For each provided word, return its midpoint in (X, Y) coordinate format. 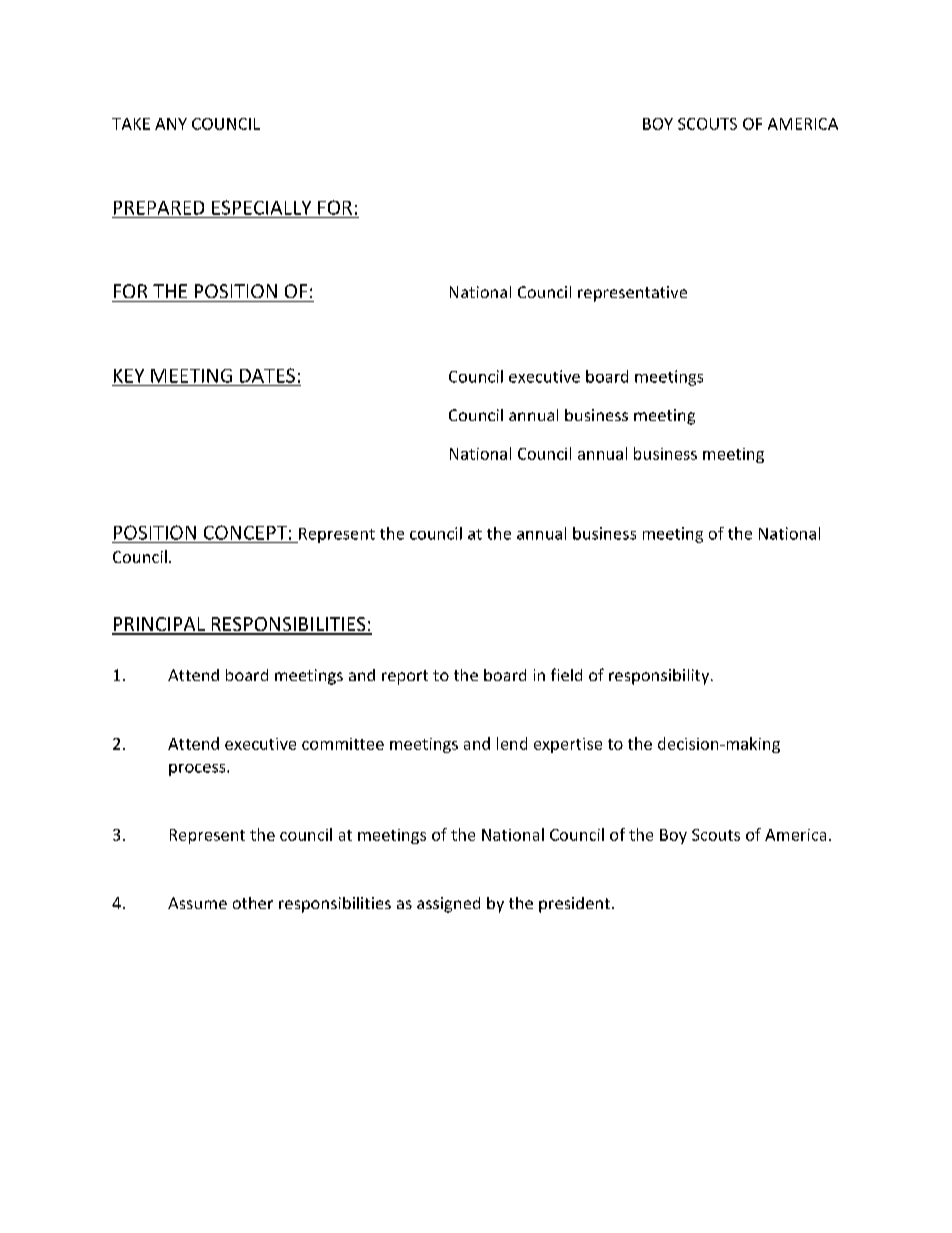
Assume (197, 903)
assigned (448, 905)
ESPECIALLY (261, 207)
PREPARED (159, 208)
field (566, 674)
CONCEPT (245, 532)
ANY (171, 124)
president (574, 905)
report (405, 677)
